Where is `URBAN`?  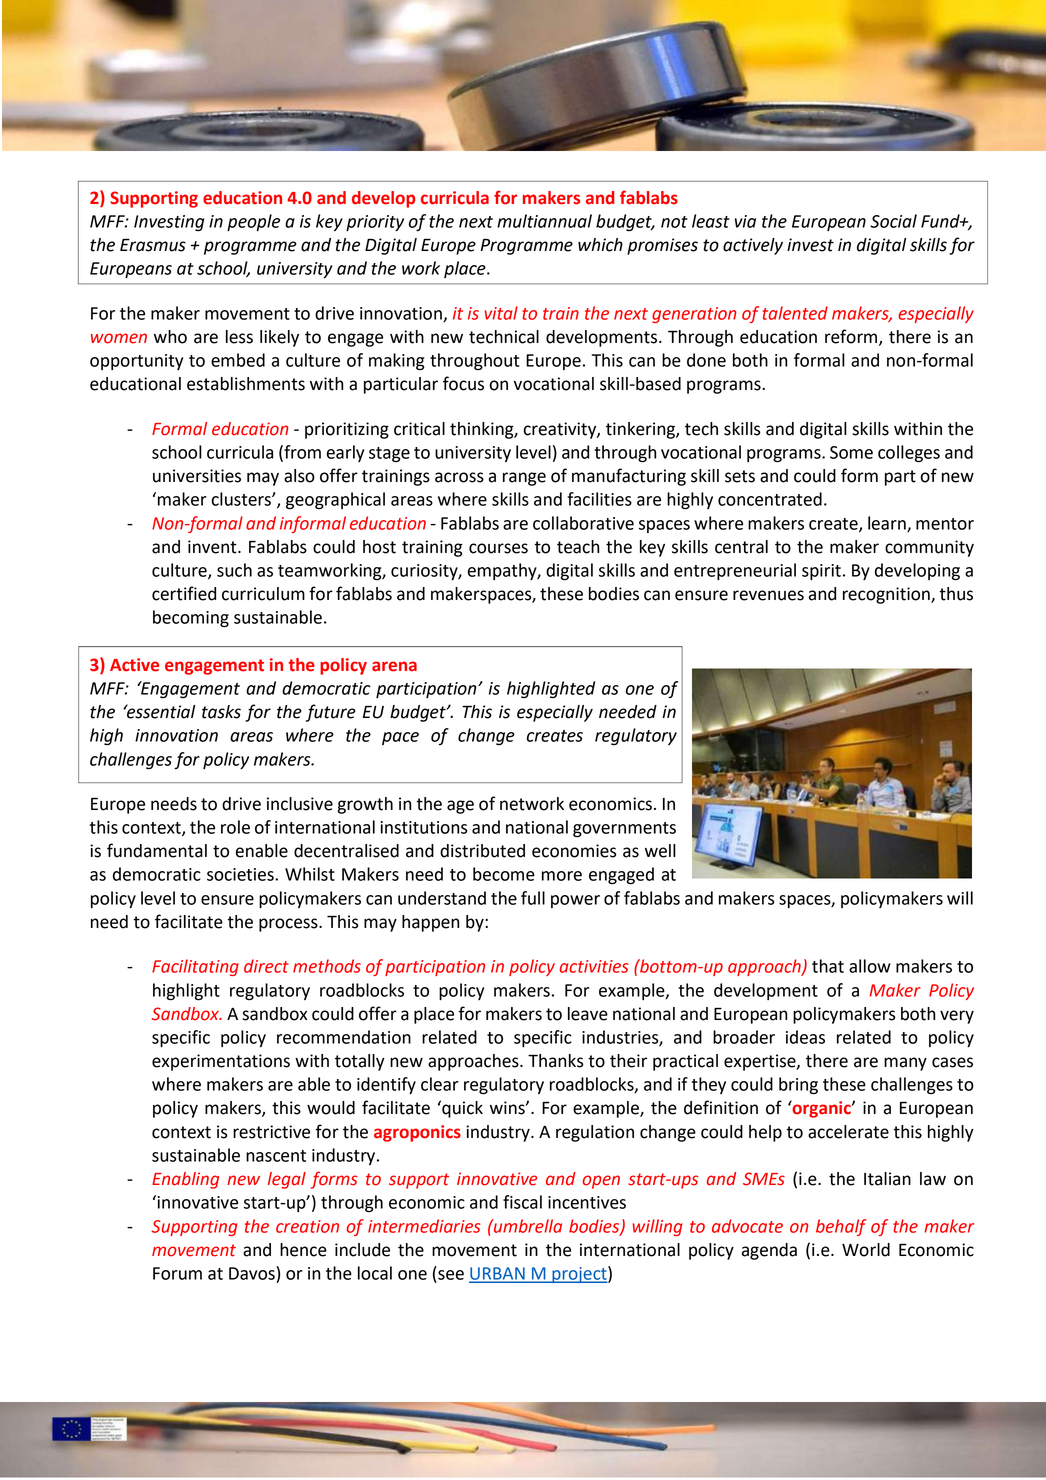
URBAN is located at coordinates (498, 1274).
